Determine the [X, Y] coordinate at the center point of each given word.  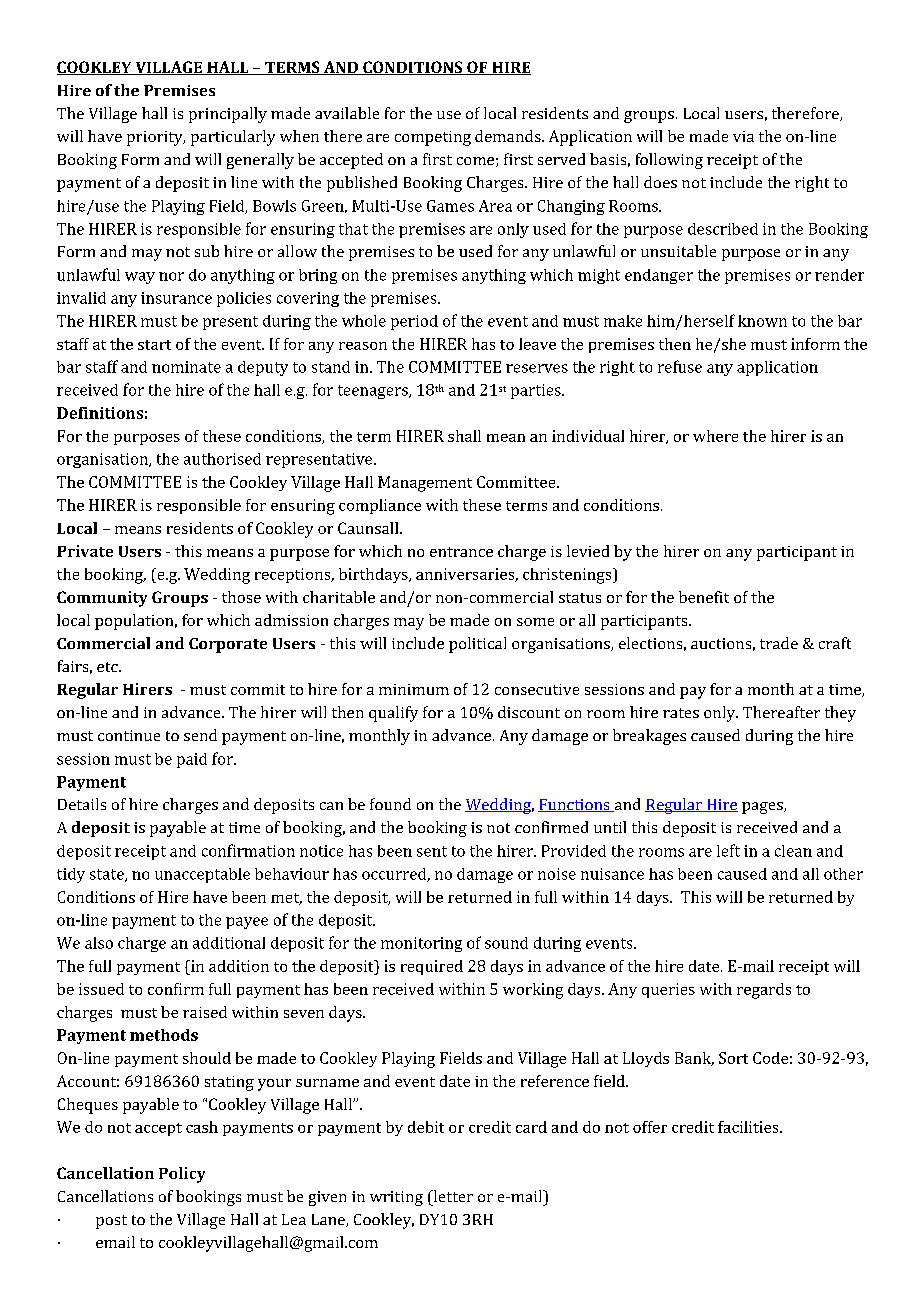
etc [108, 667]
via [743, 136]
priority [156, 138]
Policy [182, 1175]
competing [433, 138]
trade [779, 643]
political [477, 645]
